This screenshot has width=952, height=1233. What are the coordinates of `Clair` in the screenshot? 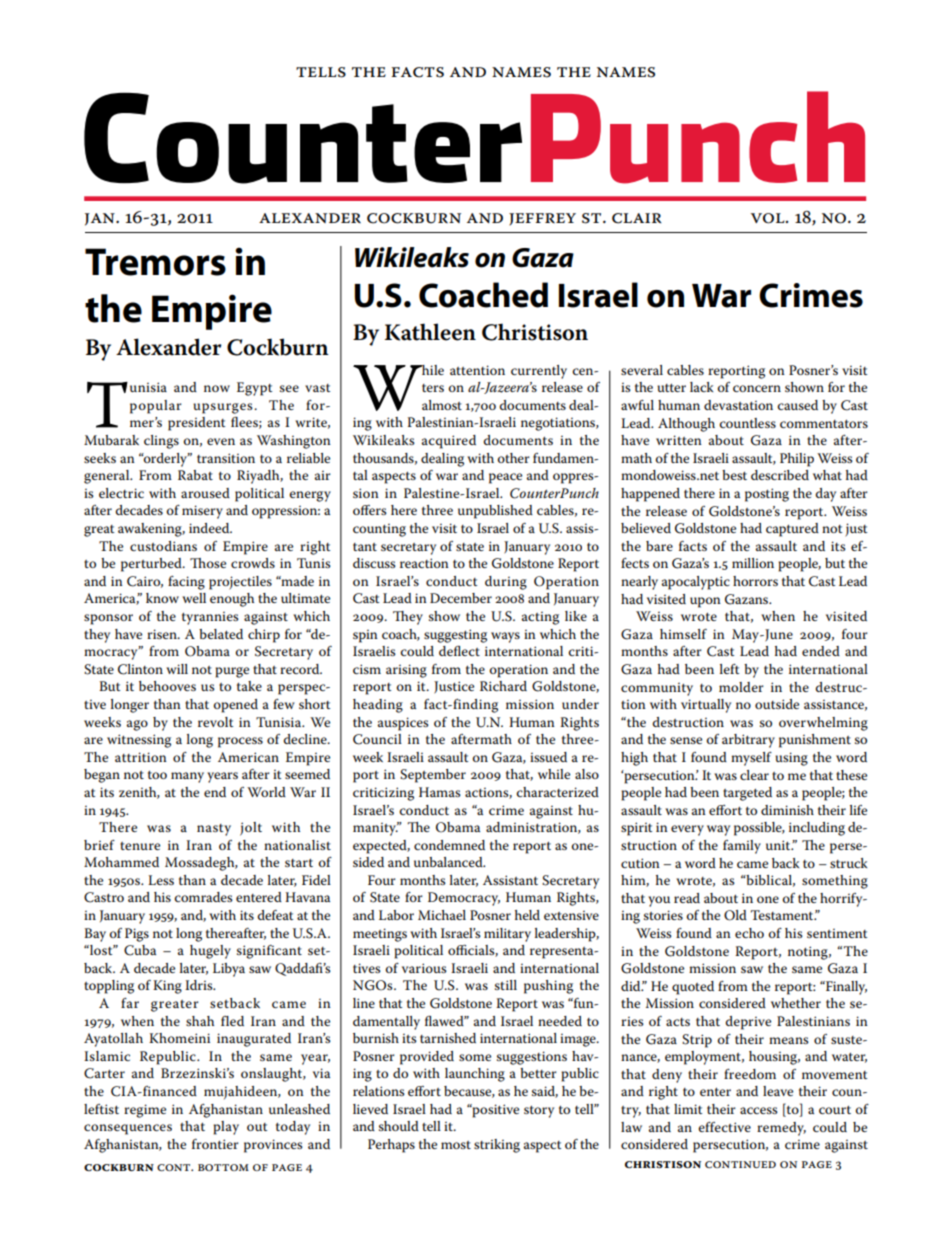 It's located at (636, 218).
